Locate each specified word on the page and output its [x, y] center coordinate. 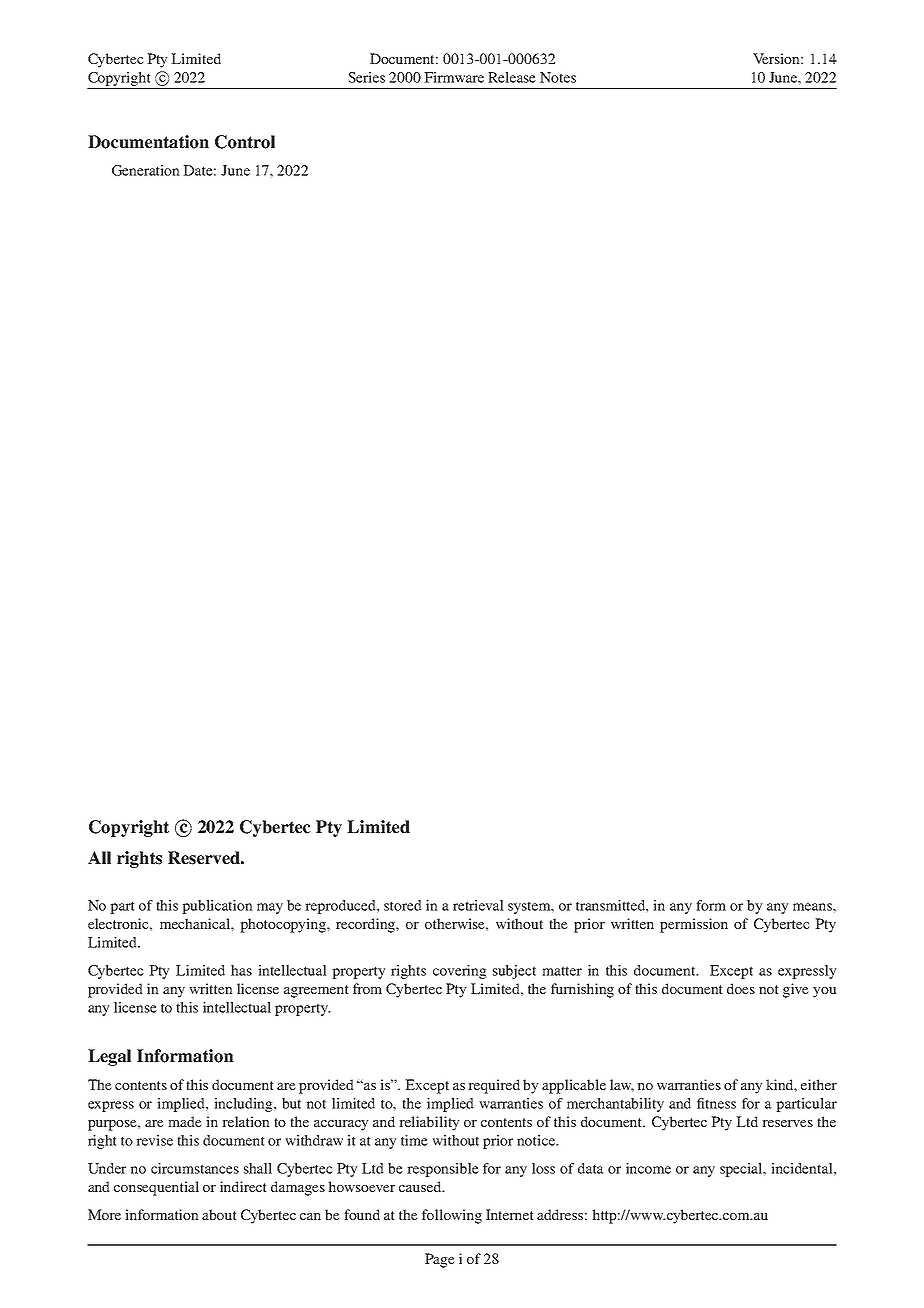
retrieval [478, 905]
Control [245, 142]
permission [694, 925]
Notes [558, 77]
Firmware [454, 77]
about [219, 1214]
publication [217, 907]
